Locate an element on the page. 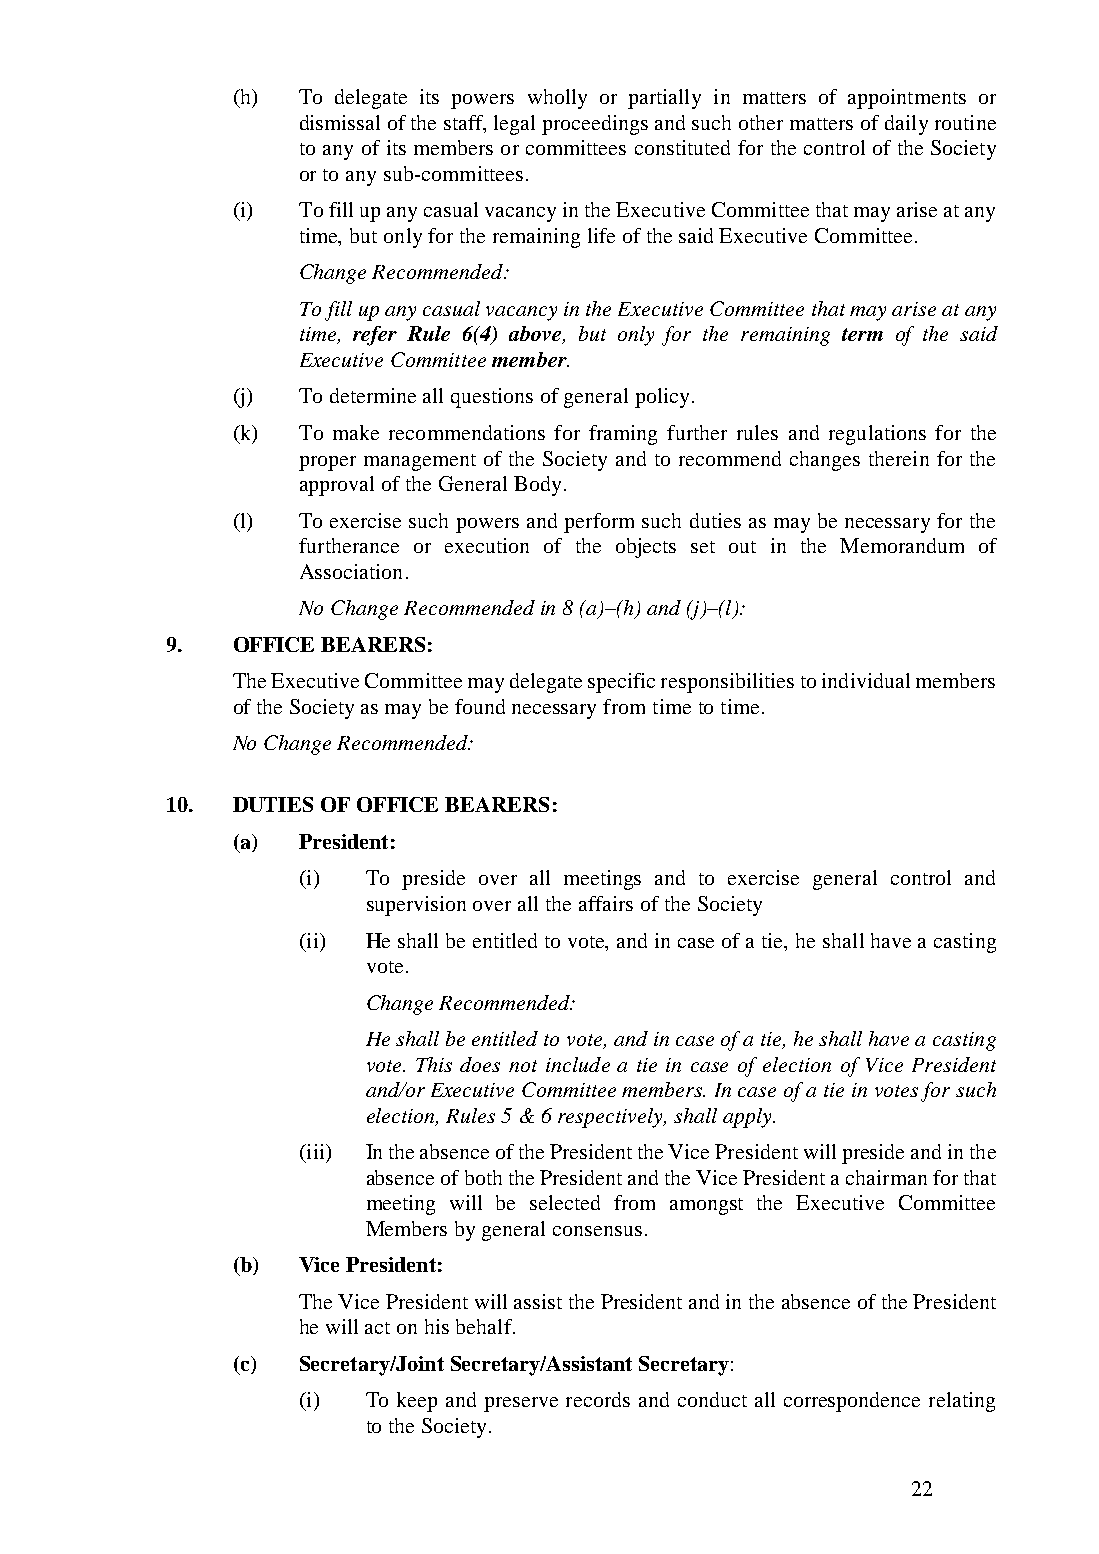  daily is located at coordinates (906, 125).
